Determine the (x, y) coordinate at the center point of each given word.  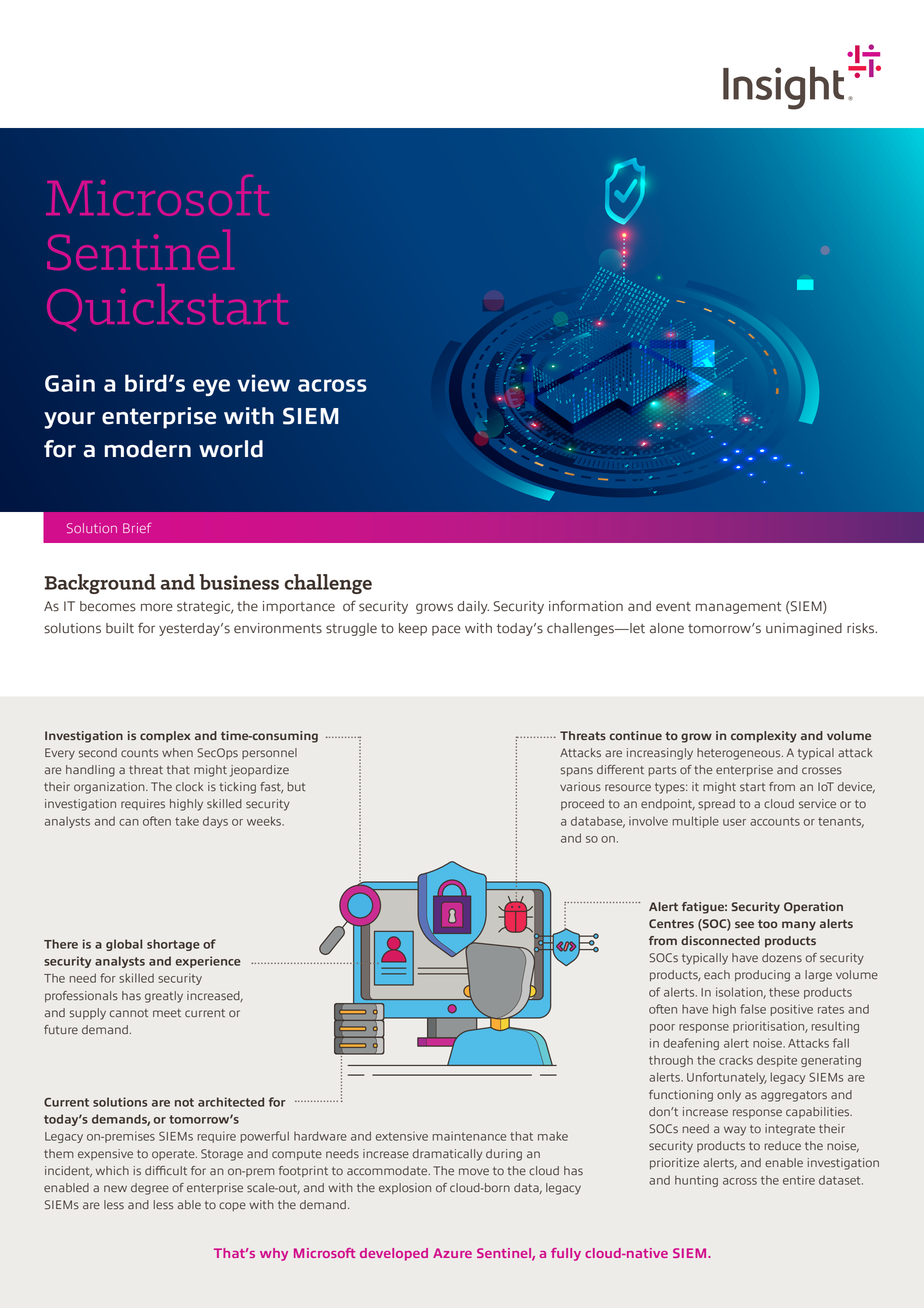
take (187, 821)
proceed (582, 804)
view (263, 383)
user (734, 822)
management (738, 608)
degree (150, 1189)
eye (211, 387)
